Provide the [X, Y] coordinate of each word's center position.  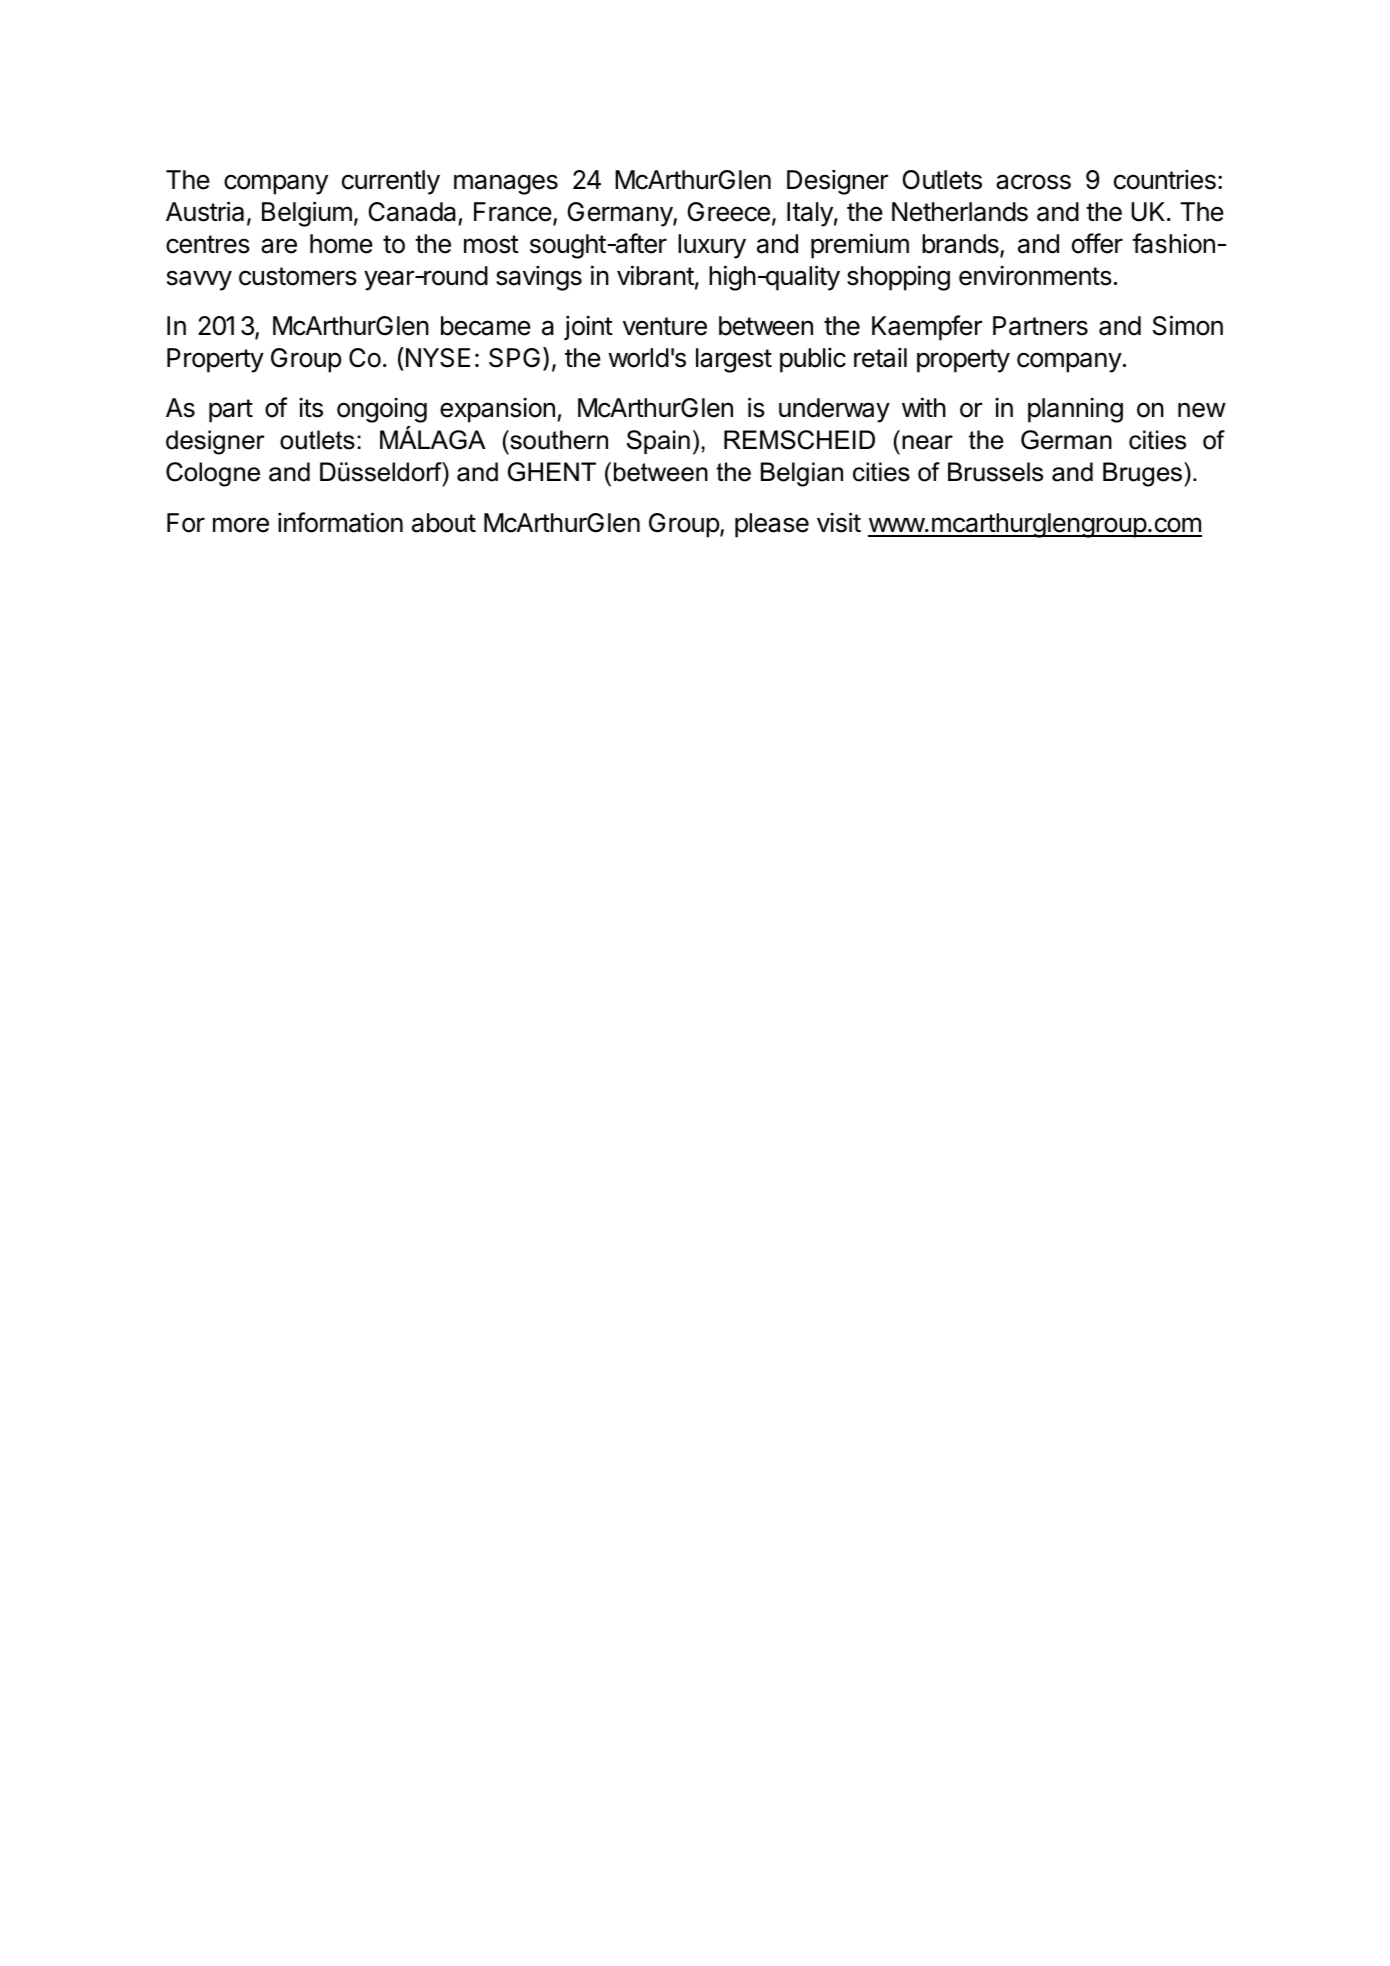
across [1033, 182]
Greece [728, 212]
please [772, 525]
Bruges [1142, 474]
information [340, 522]
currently [391, 182]
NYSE [436, 357]
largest [734, 360]
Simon [1188, 325]
